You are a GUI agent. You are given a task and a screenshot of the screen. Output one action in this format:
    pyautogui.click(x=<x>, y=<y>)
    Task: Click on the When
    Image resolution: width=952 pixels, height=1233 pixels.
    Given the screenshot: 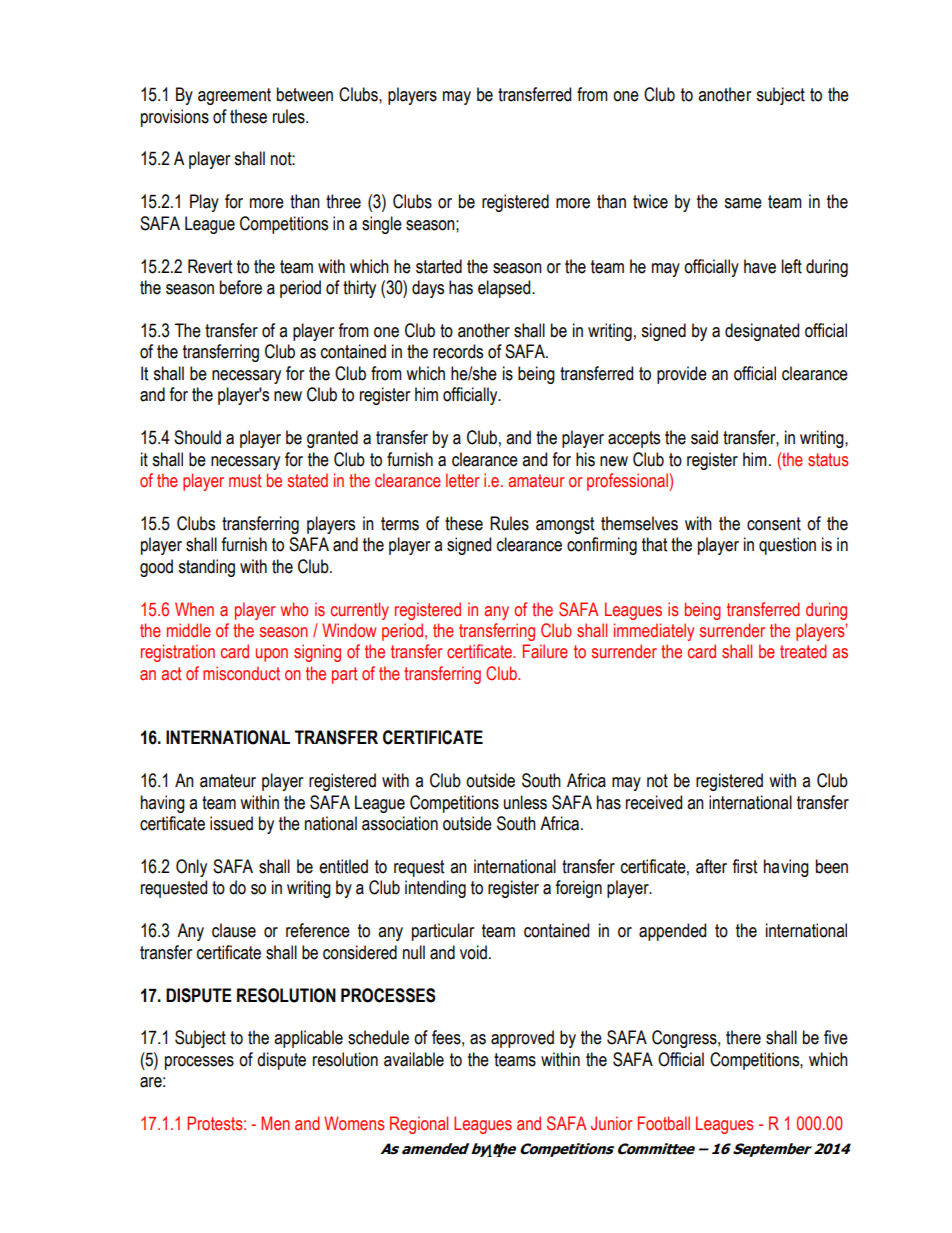 What is the action you would take?
    pyautogui.click(x=194, y=609)
